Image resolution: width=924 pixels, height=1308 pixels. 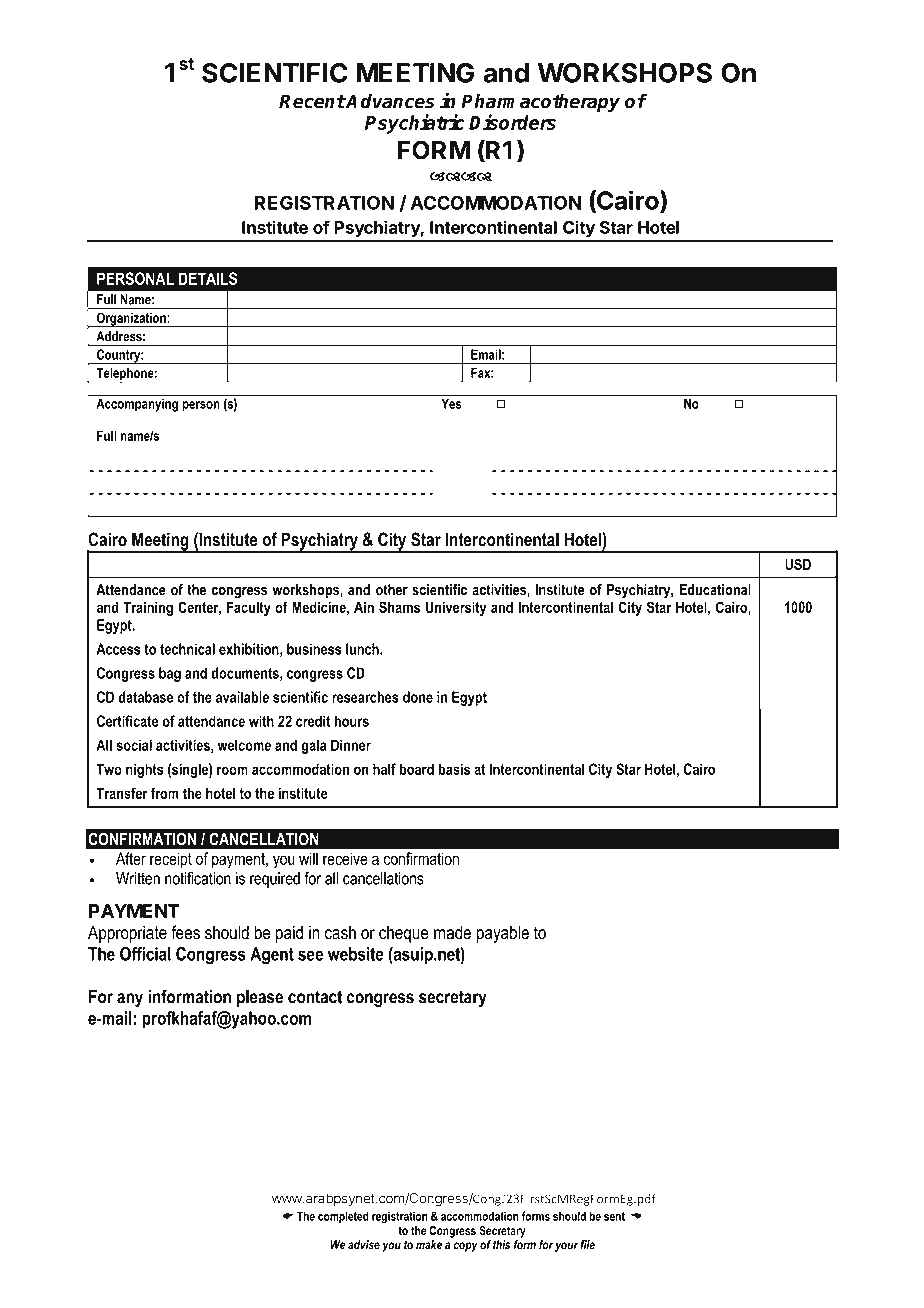 I want to click on Accompanying, so click(x=137, y=405).
